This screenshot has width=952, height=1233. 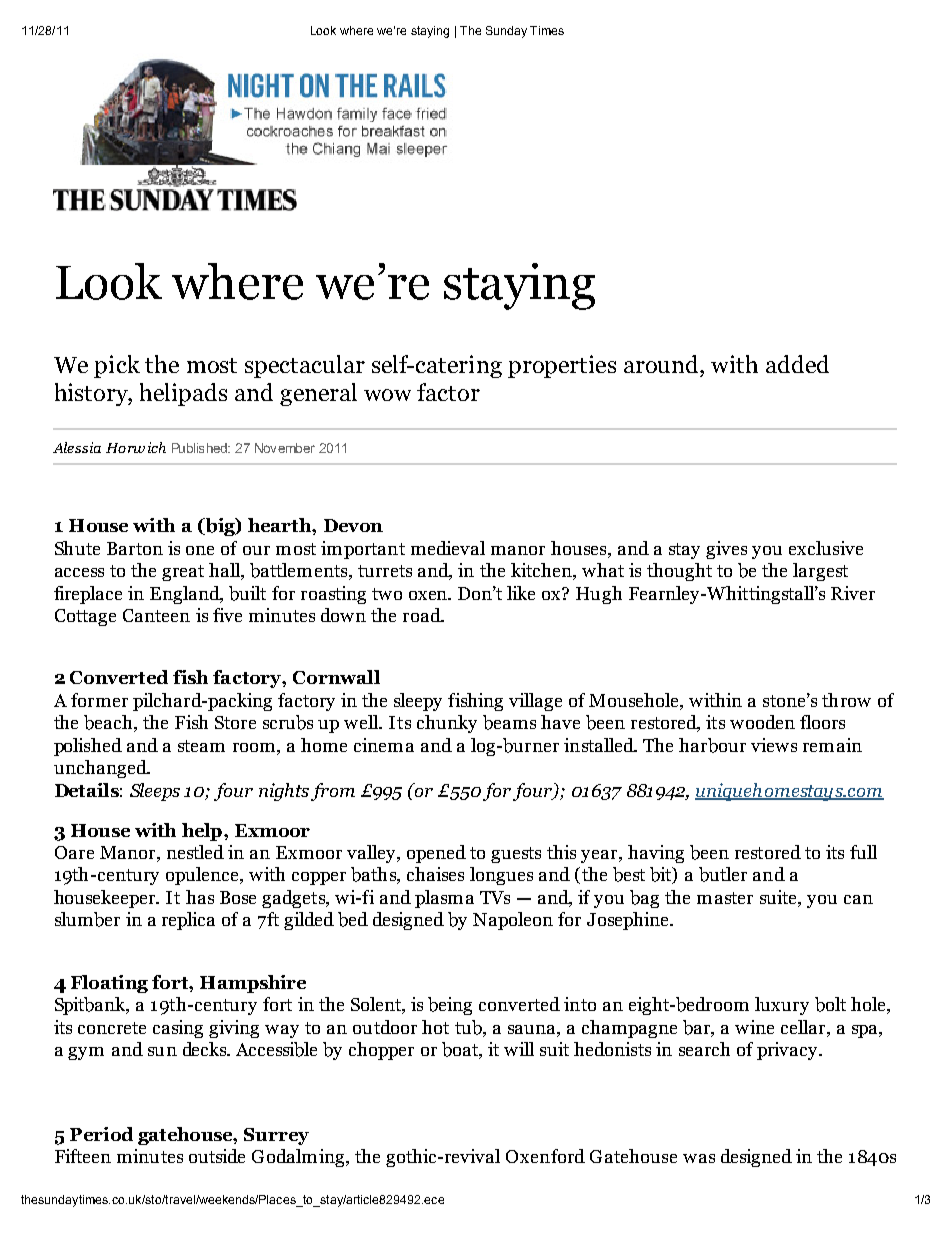 What do you see at coordinates (797, 364) in the screenshot?
I see `added` at bounding box center [797, 364].
